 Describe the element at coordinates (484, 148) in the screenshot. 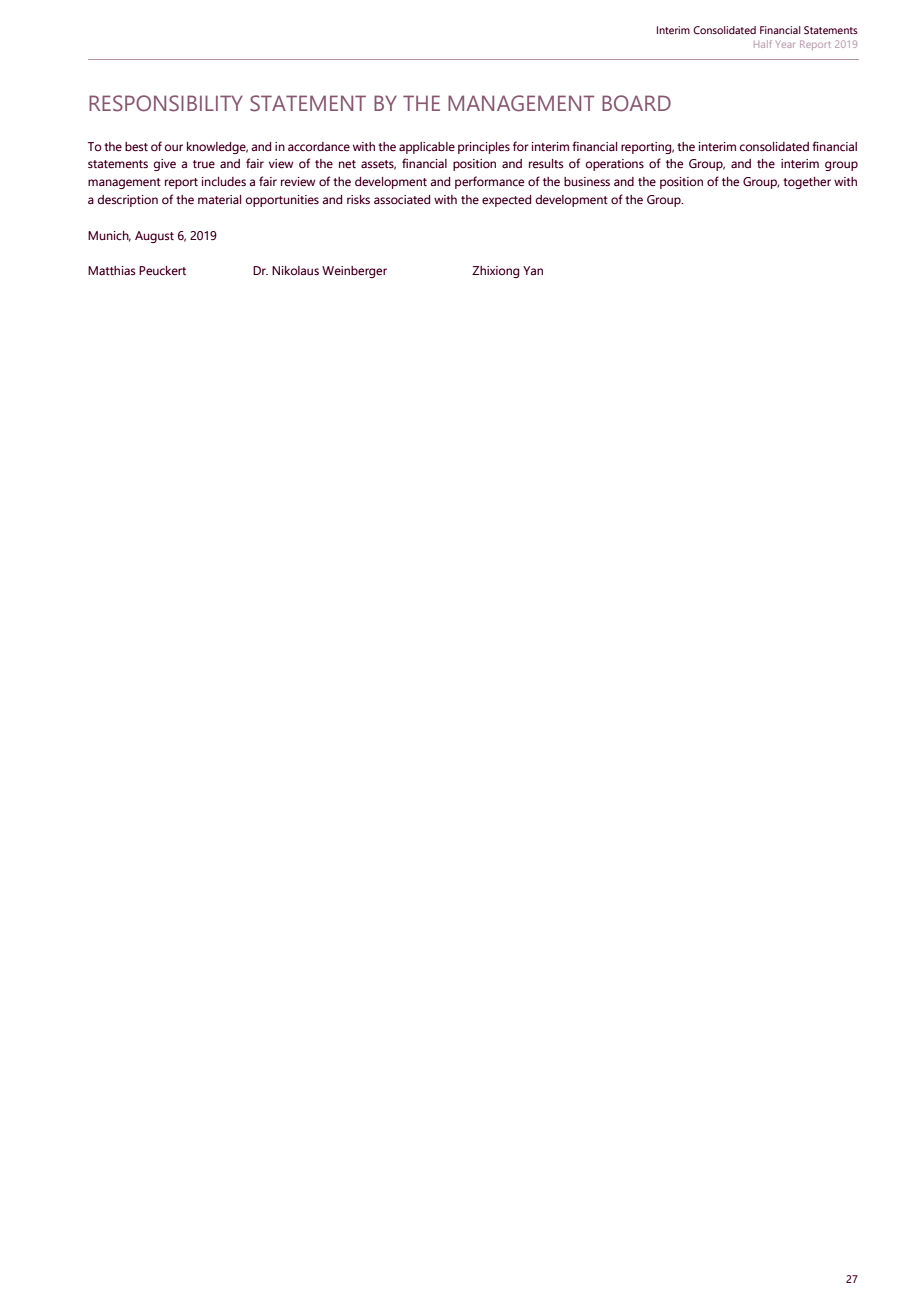

I see `principles` at that location.
